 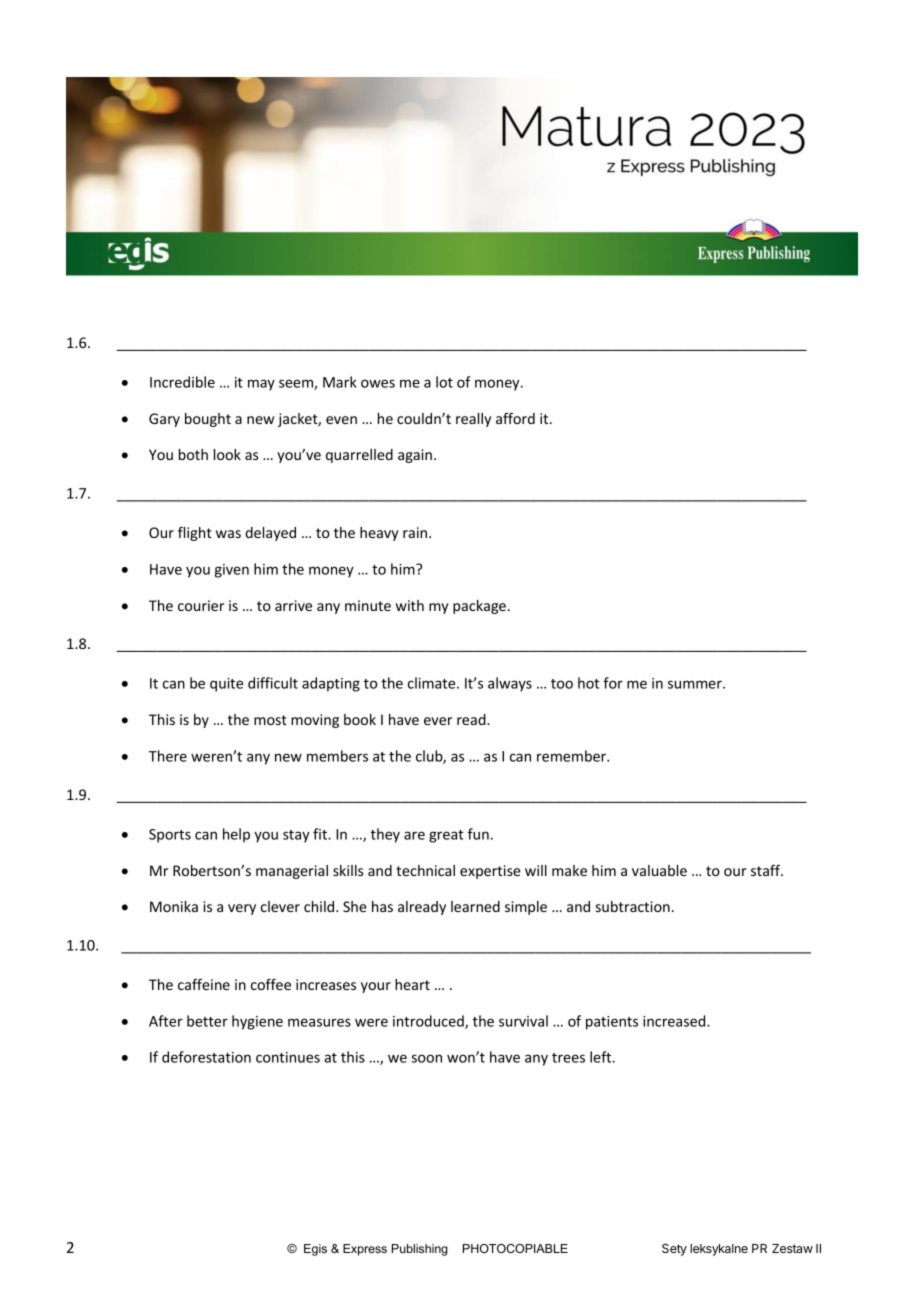 What do you see at coordinates (675, 1021) in the screenshot?
I see `increased` at bounding box center [675, 1021].
